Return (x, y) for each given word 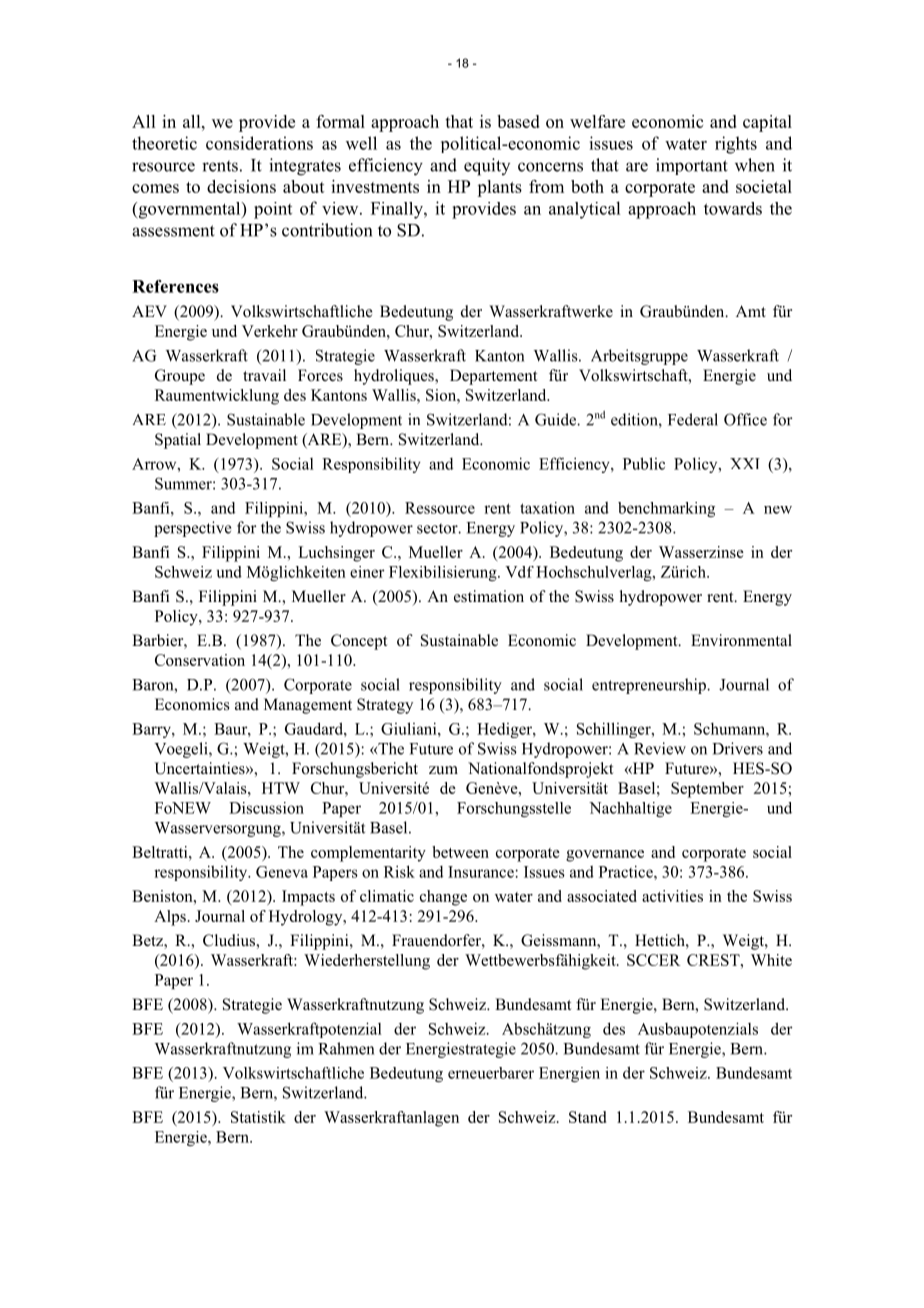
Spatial (178, 441)
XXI (745, 463)
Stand (587, 1117)
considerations (259, 143)
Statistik (258, 1117)
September (707, 790)
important (692, 166)
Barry (152, 730)
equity (487, 167)
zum (443, 770)
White (771, 960)
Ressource (440, 508)
